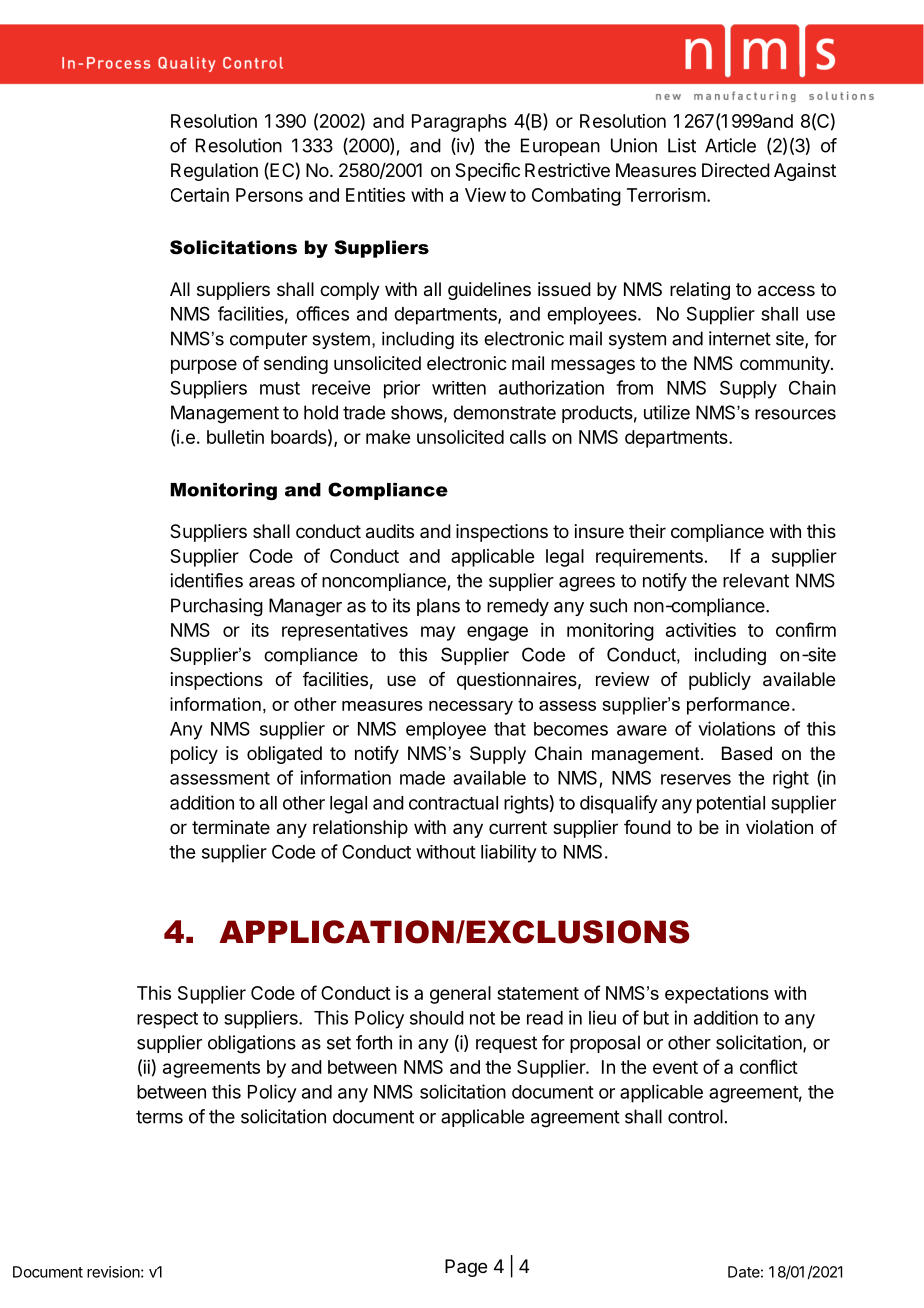  What do you see at coordinates (113, 1272) in the page?
I see `revision` at bounding box center [113, 1272].
